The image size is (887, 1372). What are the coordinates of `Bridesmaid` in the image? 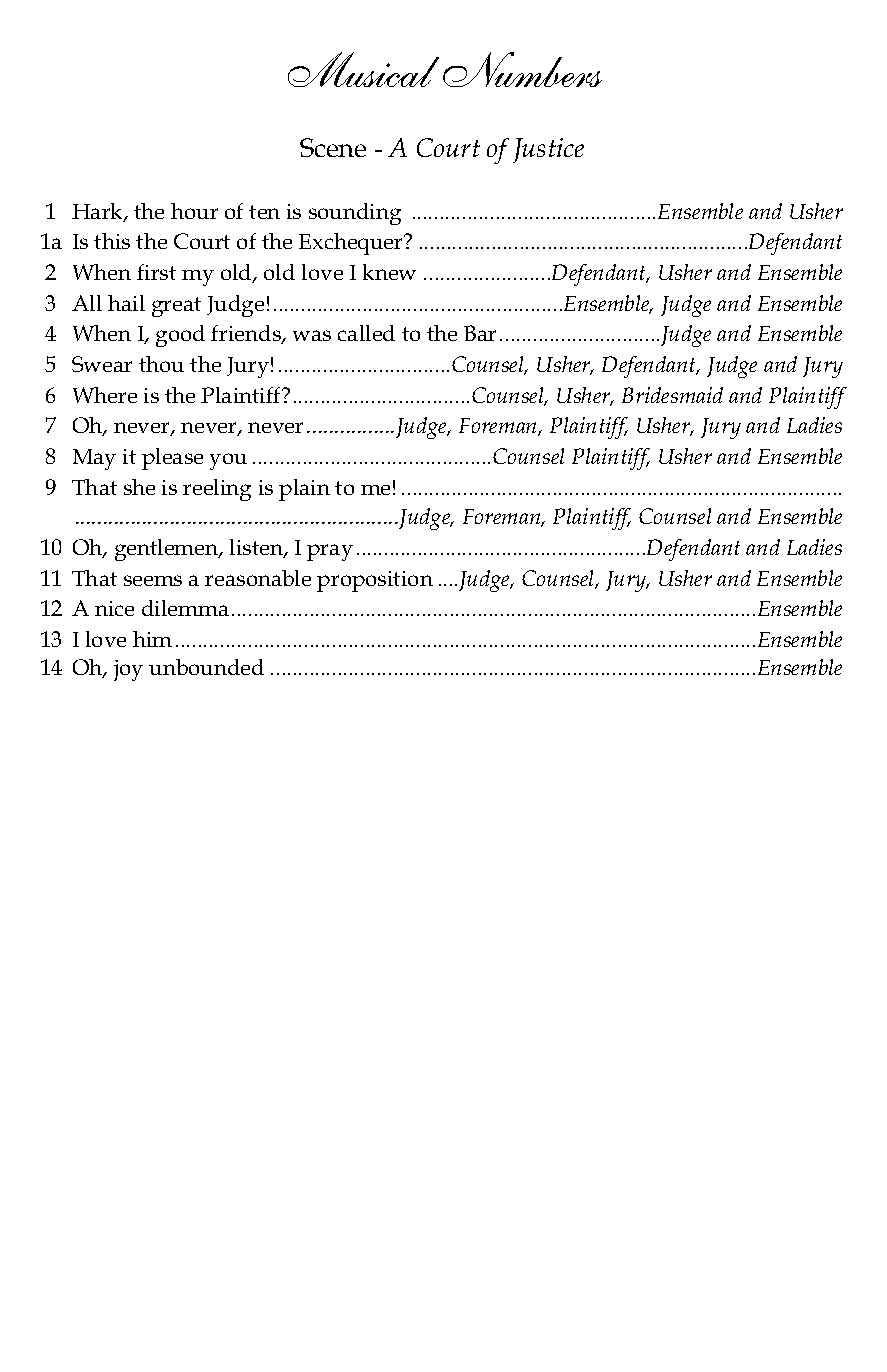 It's located at (672, 395).
